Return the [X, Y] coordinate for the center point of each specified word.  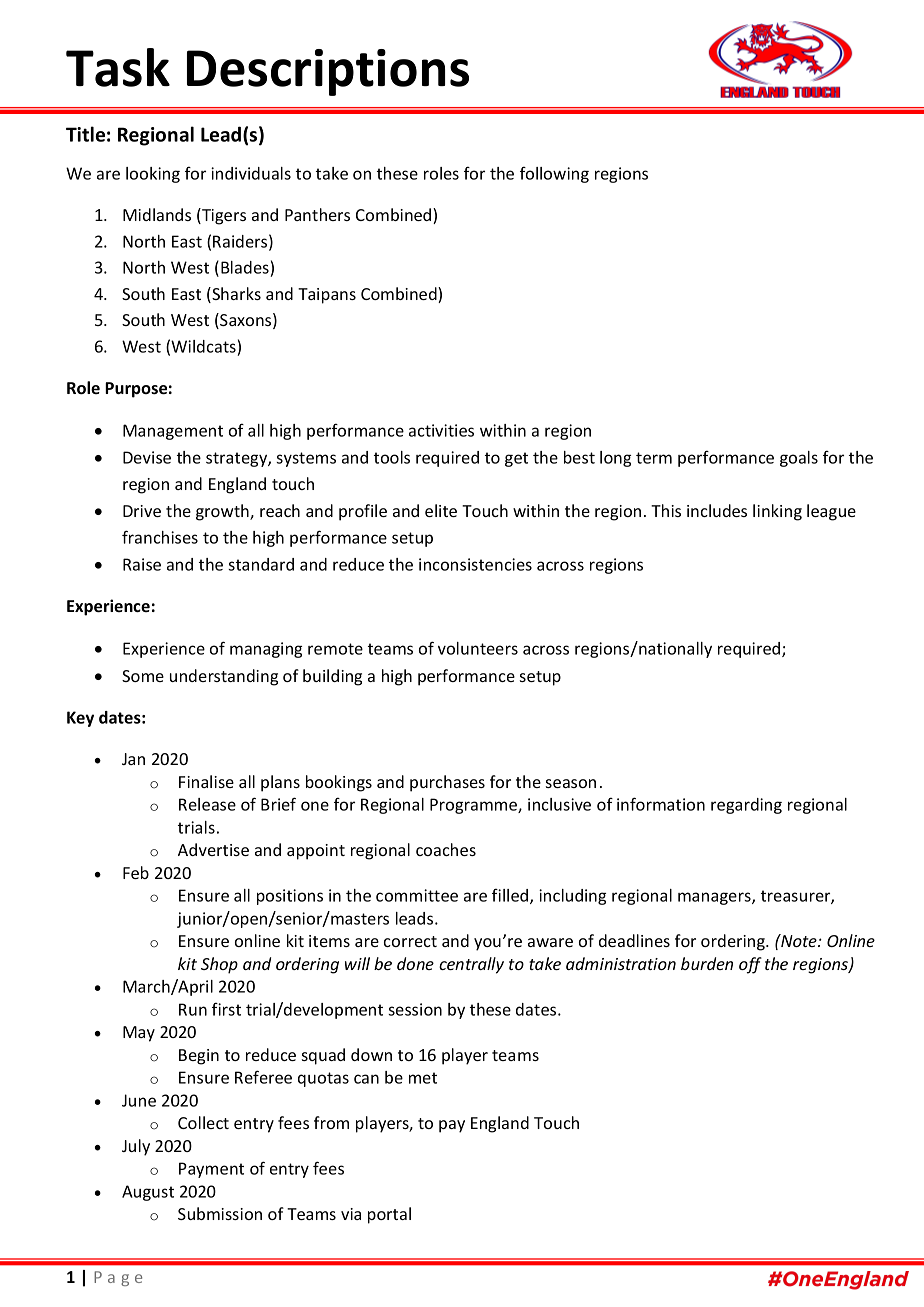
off [750, 965]
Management [173, 432]
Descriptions [328, 72]
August [148, 1193]
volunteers [478, 648]
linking [777, 512]
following [554, 174]
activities [441, 430]
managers [715, 898]
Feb [136, 872]
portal [389, 1215]
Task [118, 67]
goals [799, 459]
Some [143, 676]
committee [417, 895]
